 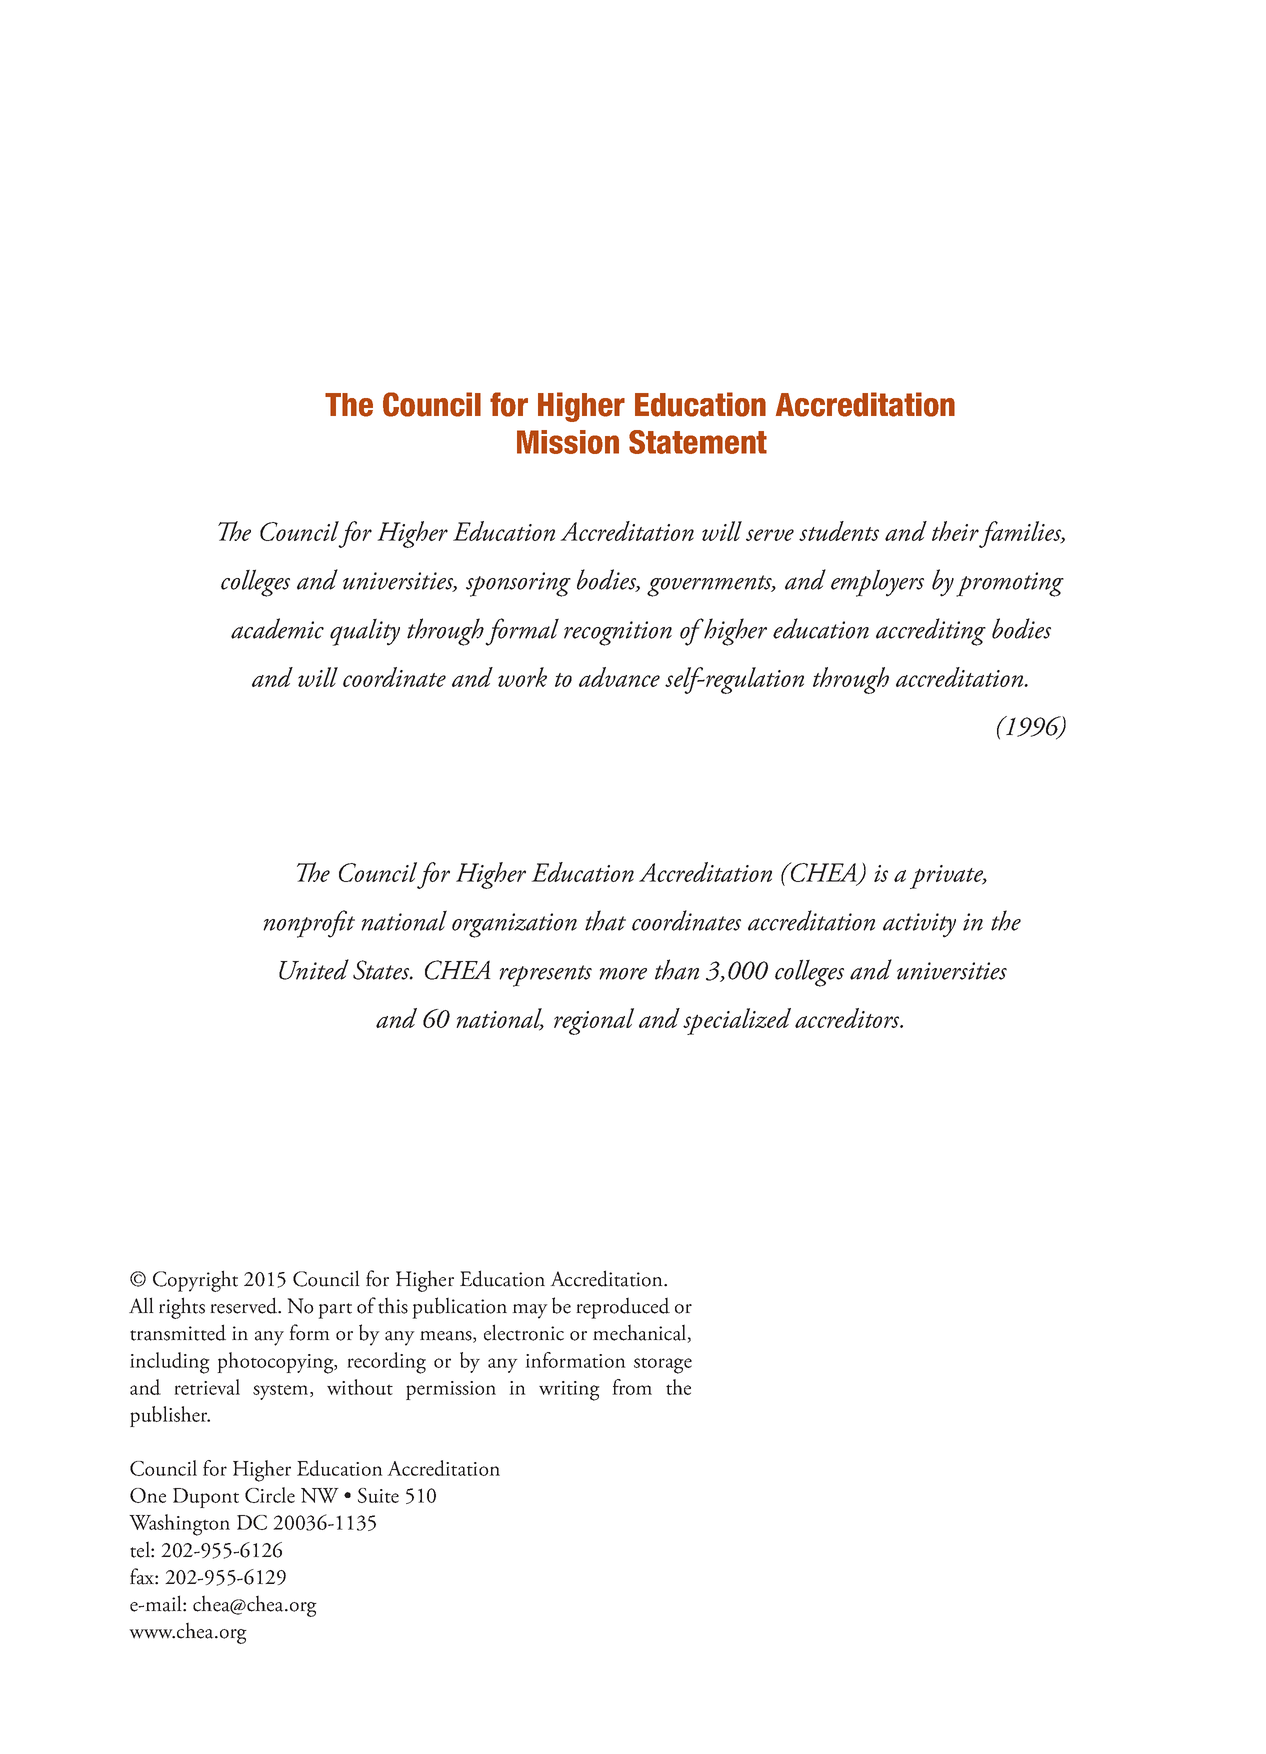 I want to click on Copyright, so click(x=195, y=1281).
